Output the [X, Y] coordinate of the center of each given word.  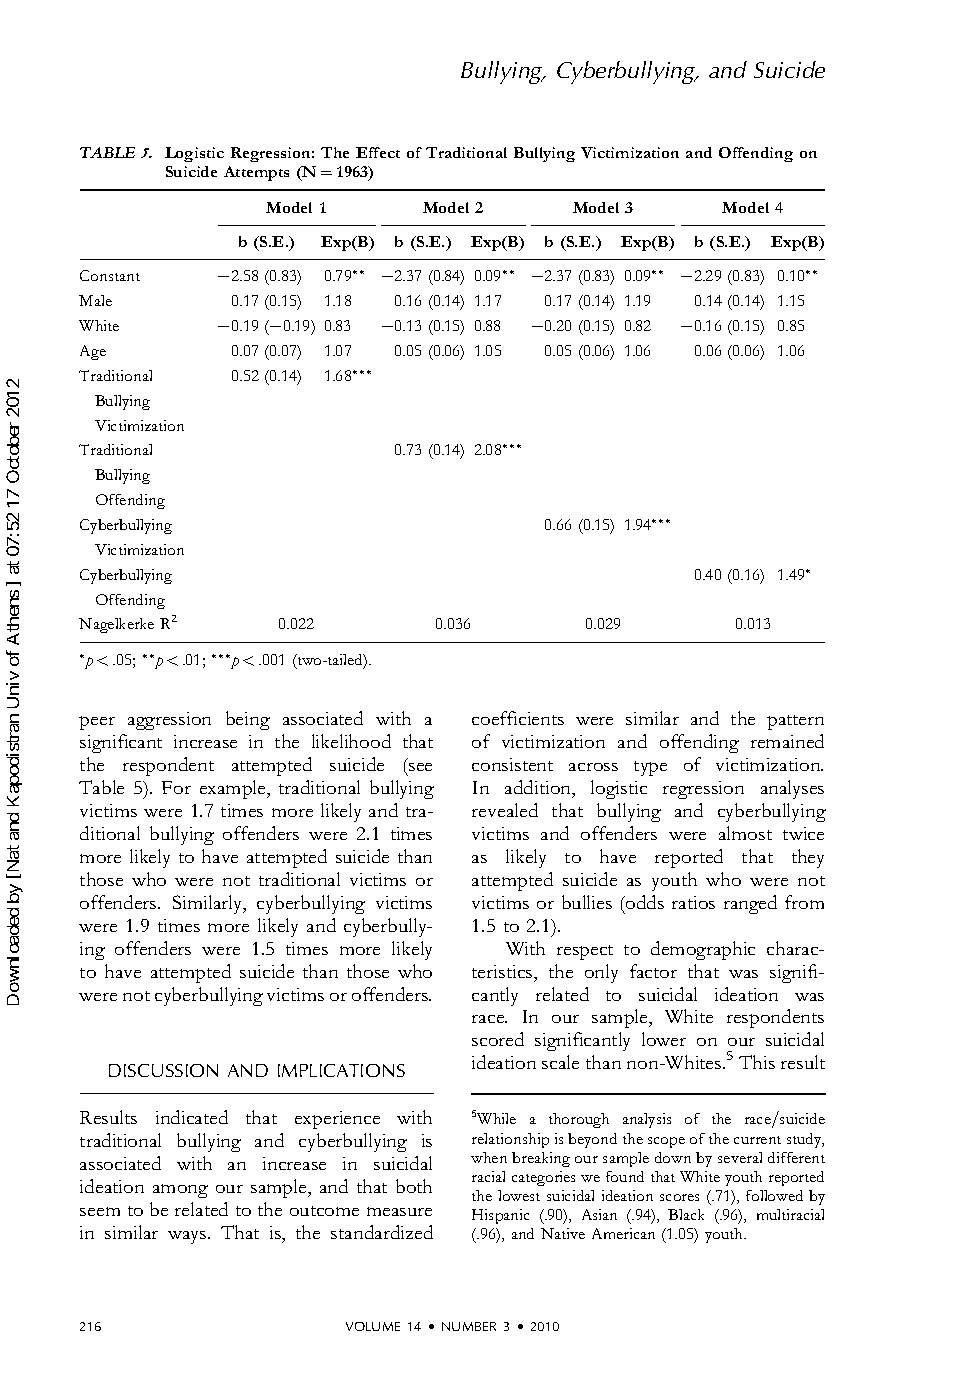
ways [188, 1237]
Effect [378, 152]
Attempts [256, 173]
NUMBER [469, 1326]
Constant [110, 275]
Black [686, 1214]
